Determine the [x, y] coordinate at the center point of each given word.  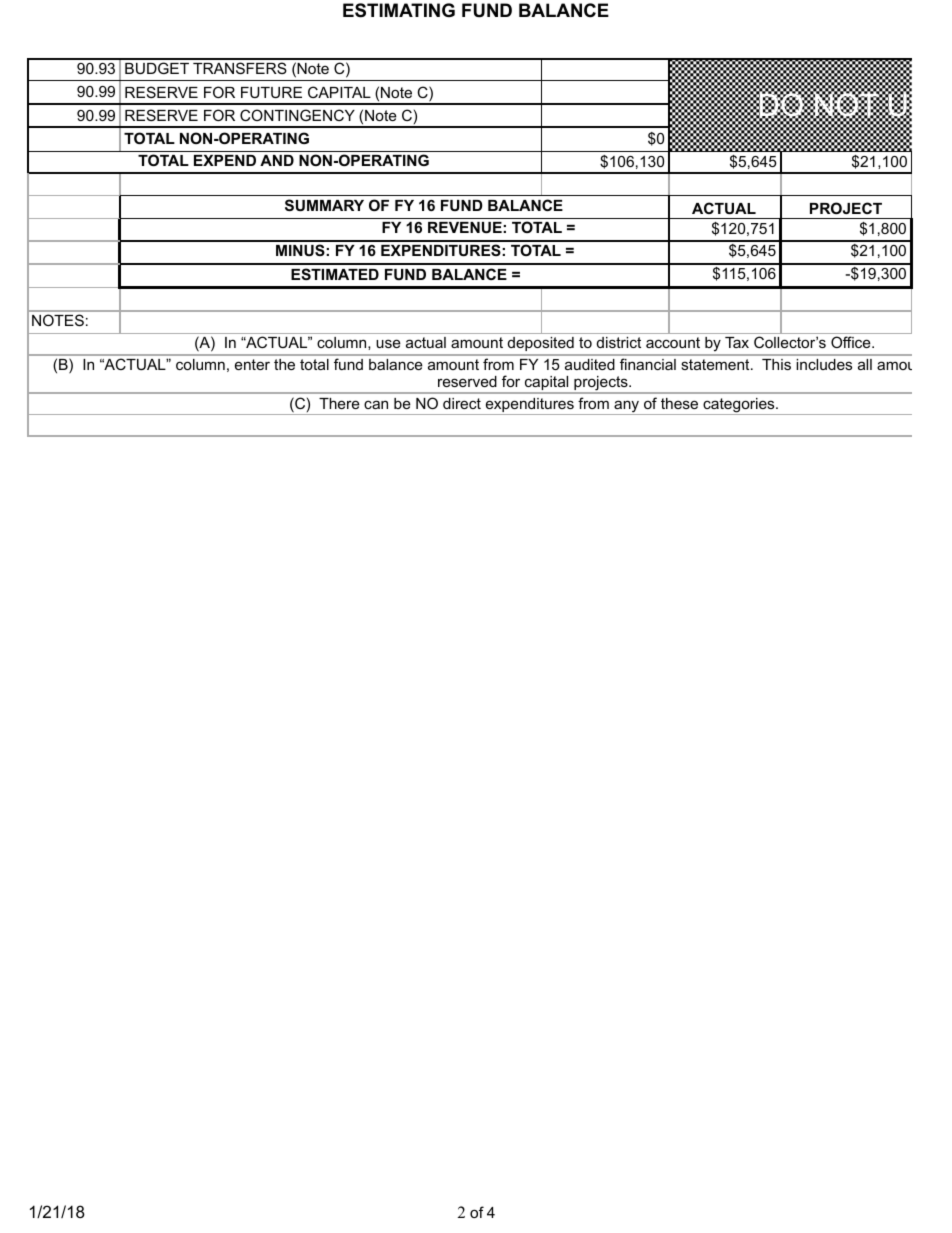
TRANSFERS [240, 68]
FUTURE [271, 92]
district [619, 342]
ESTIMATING [399, 10]
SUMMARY [324, 205]
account [673, 342]
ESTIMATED [335, 274]
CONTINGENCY [297, 115]
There [339, 403]
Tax [737, 342]
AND [277, 160]
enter [252, 364]
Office [852, 342]
